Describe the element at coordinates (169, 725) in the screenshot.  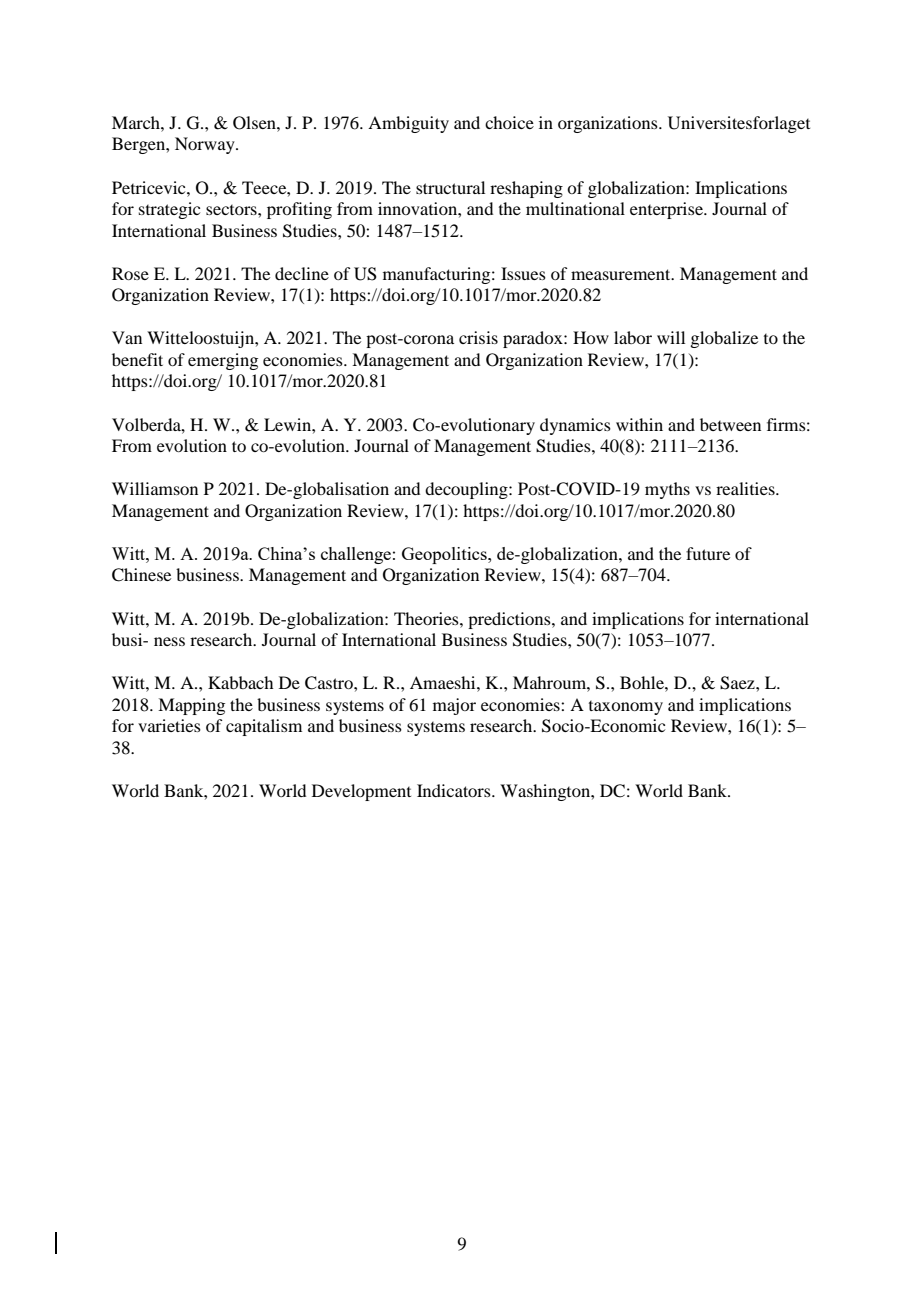
I see `varieties` at that location.
